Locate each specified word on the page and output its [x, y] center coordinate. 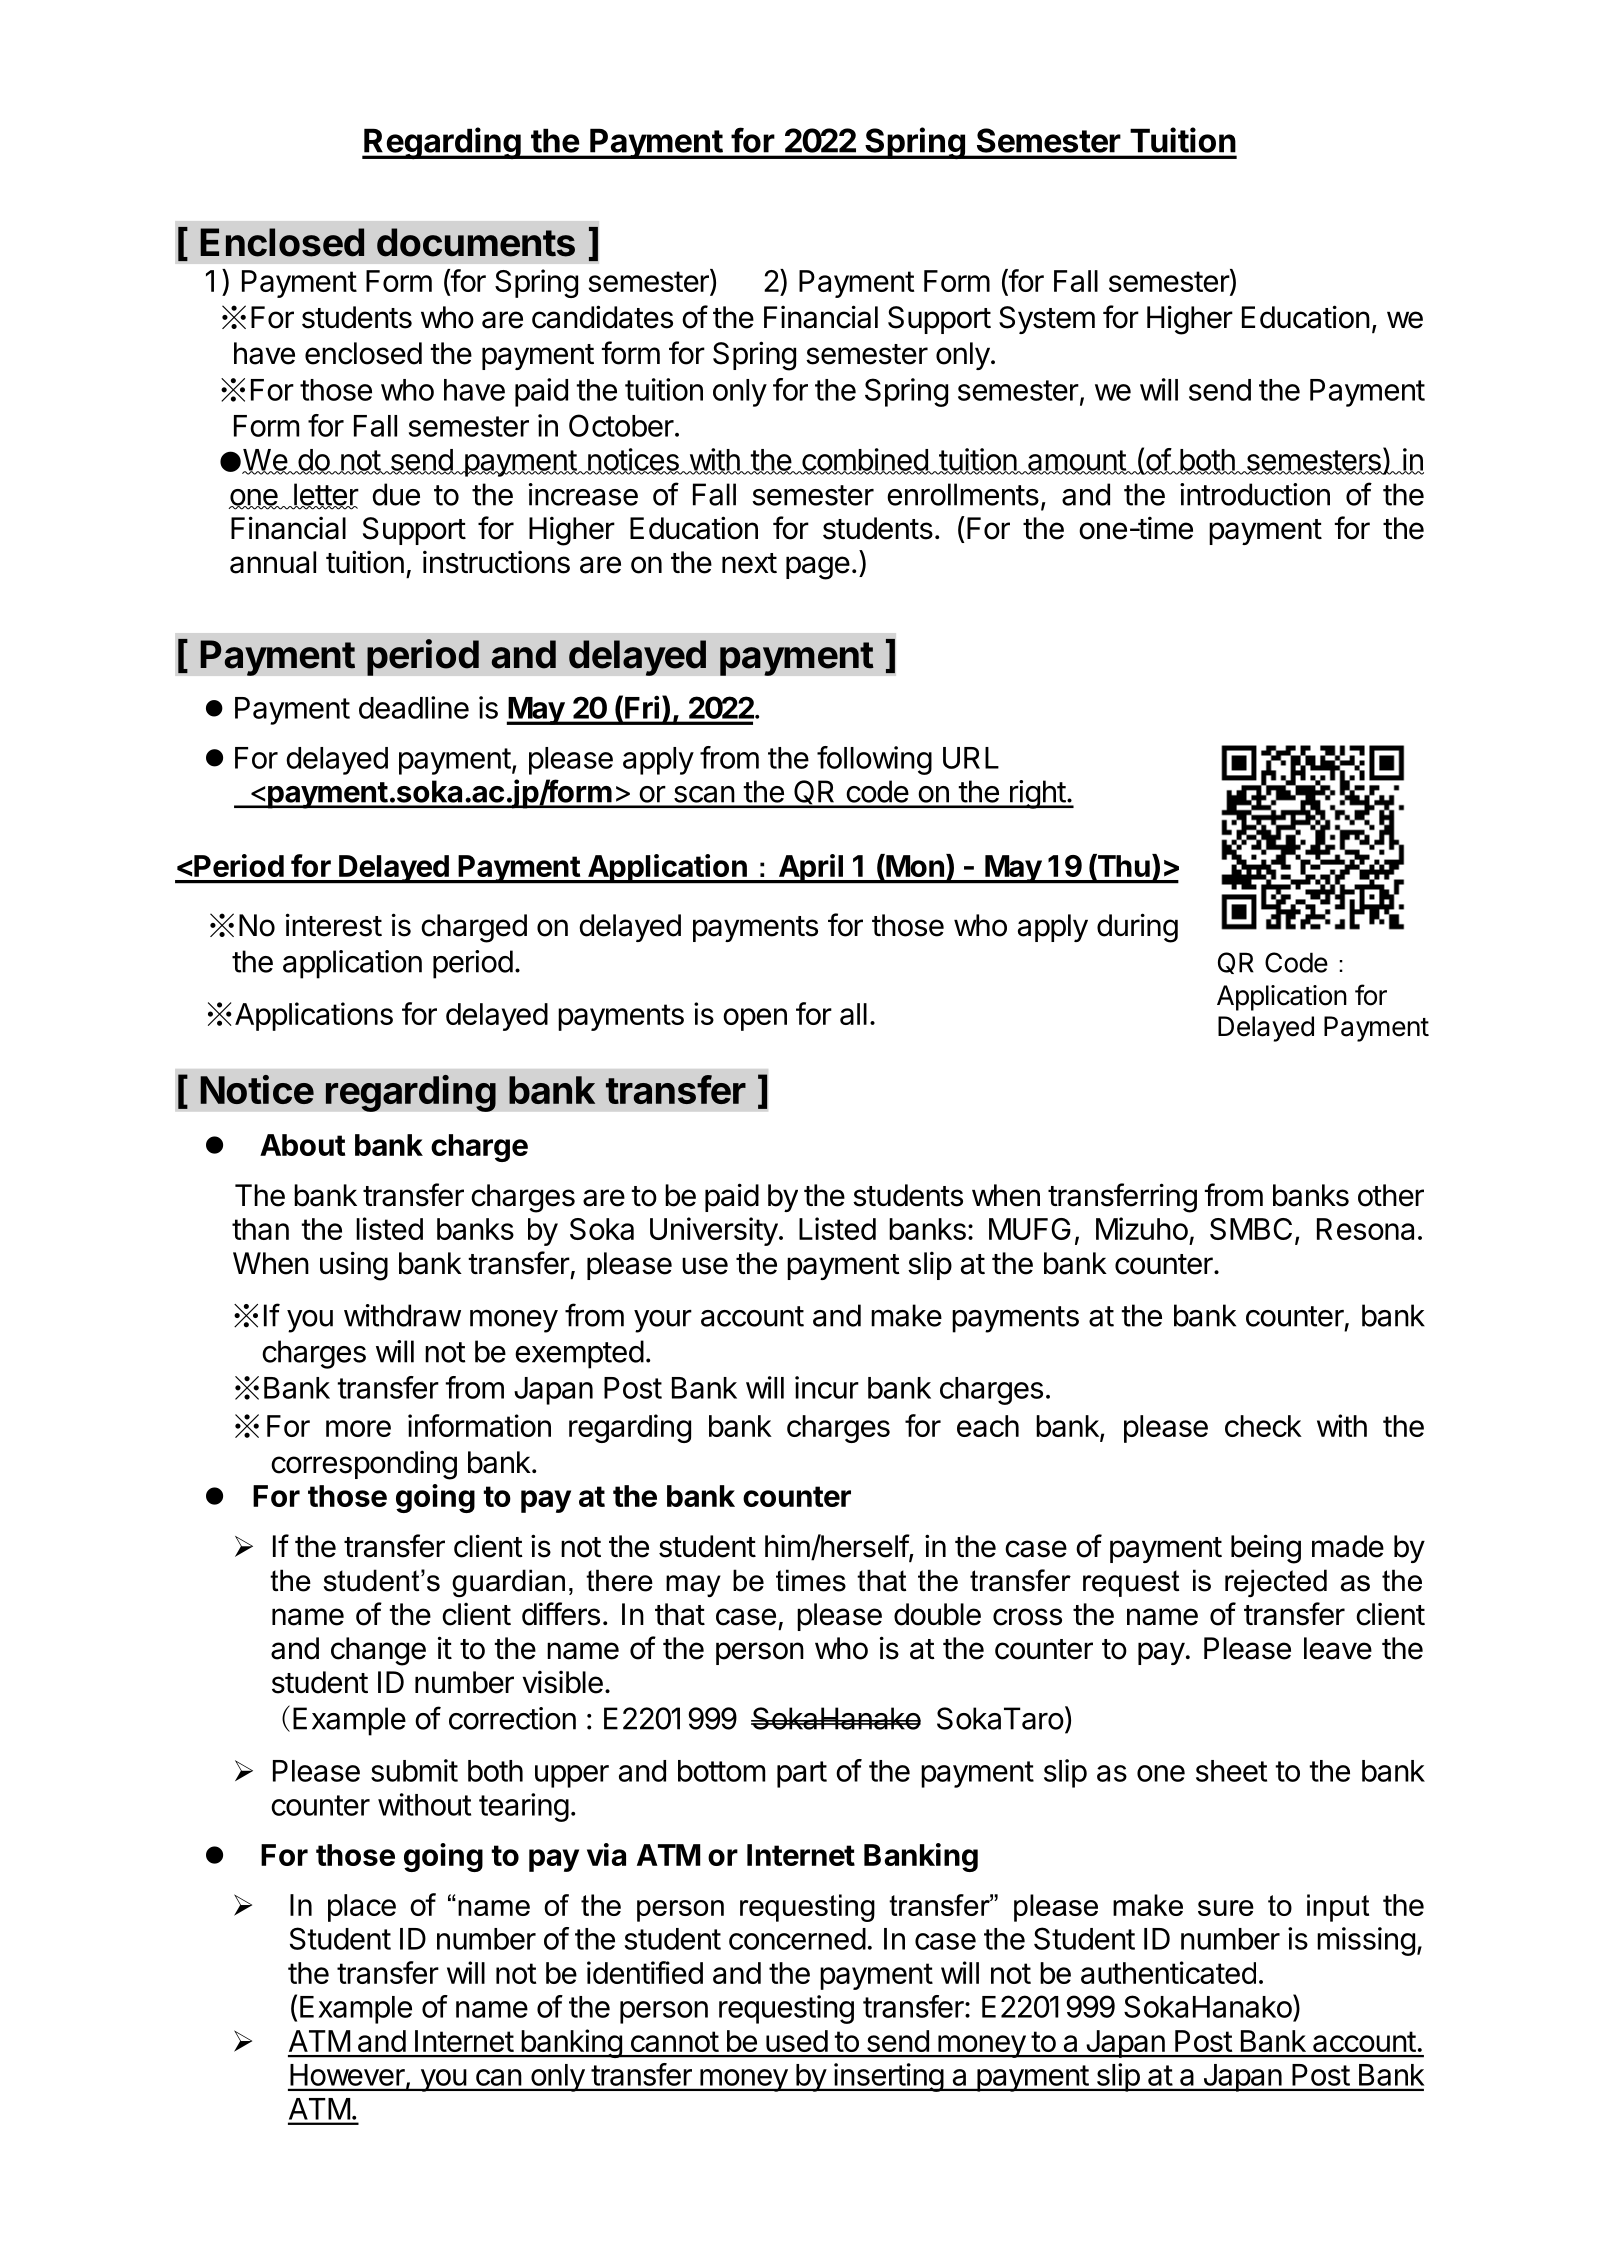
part [802, 1774]
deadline [414, 707]
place [362, 1908]
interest [334, 925]
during [1137, 928]
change [378, 1651]
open [755, 1019]
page [818, 568]
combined [865, 460]
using [354, 1266]
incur [827, 1387]
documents [476, 242]
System [1047, 320]
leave [1338, 1648]
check [1263, 1426]
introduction [1255, 494]
